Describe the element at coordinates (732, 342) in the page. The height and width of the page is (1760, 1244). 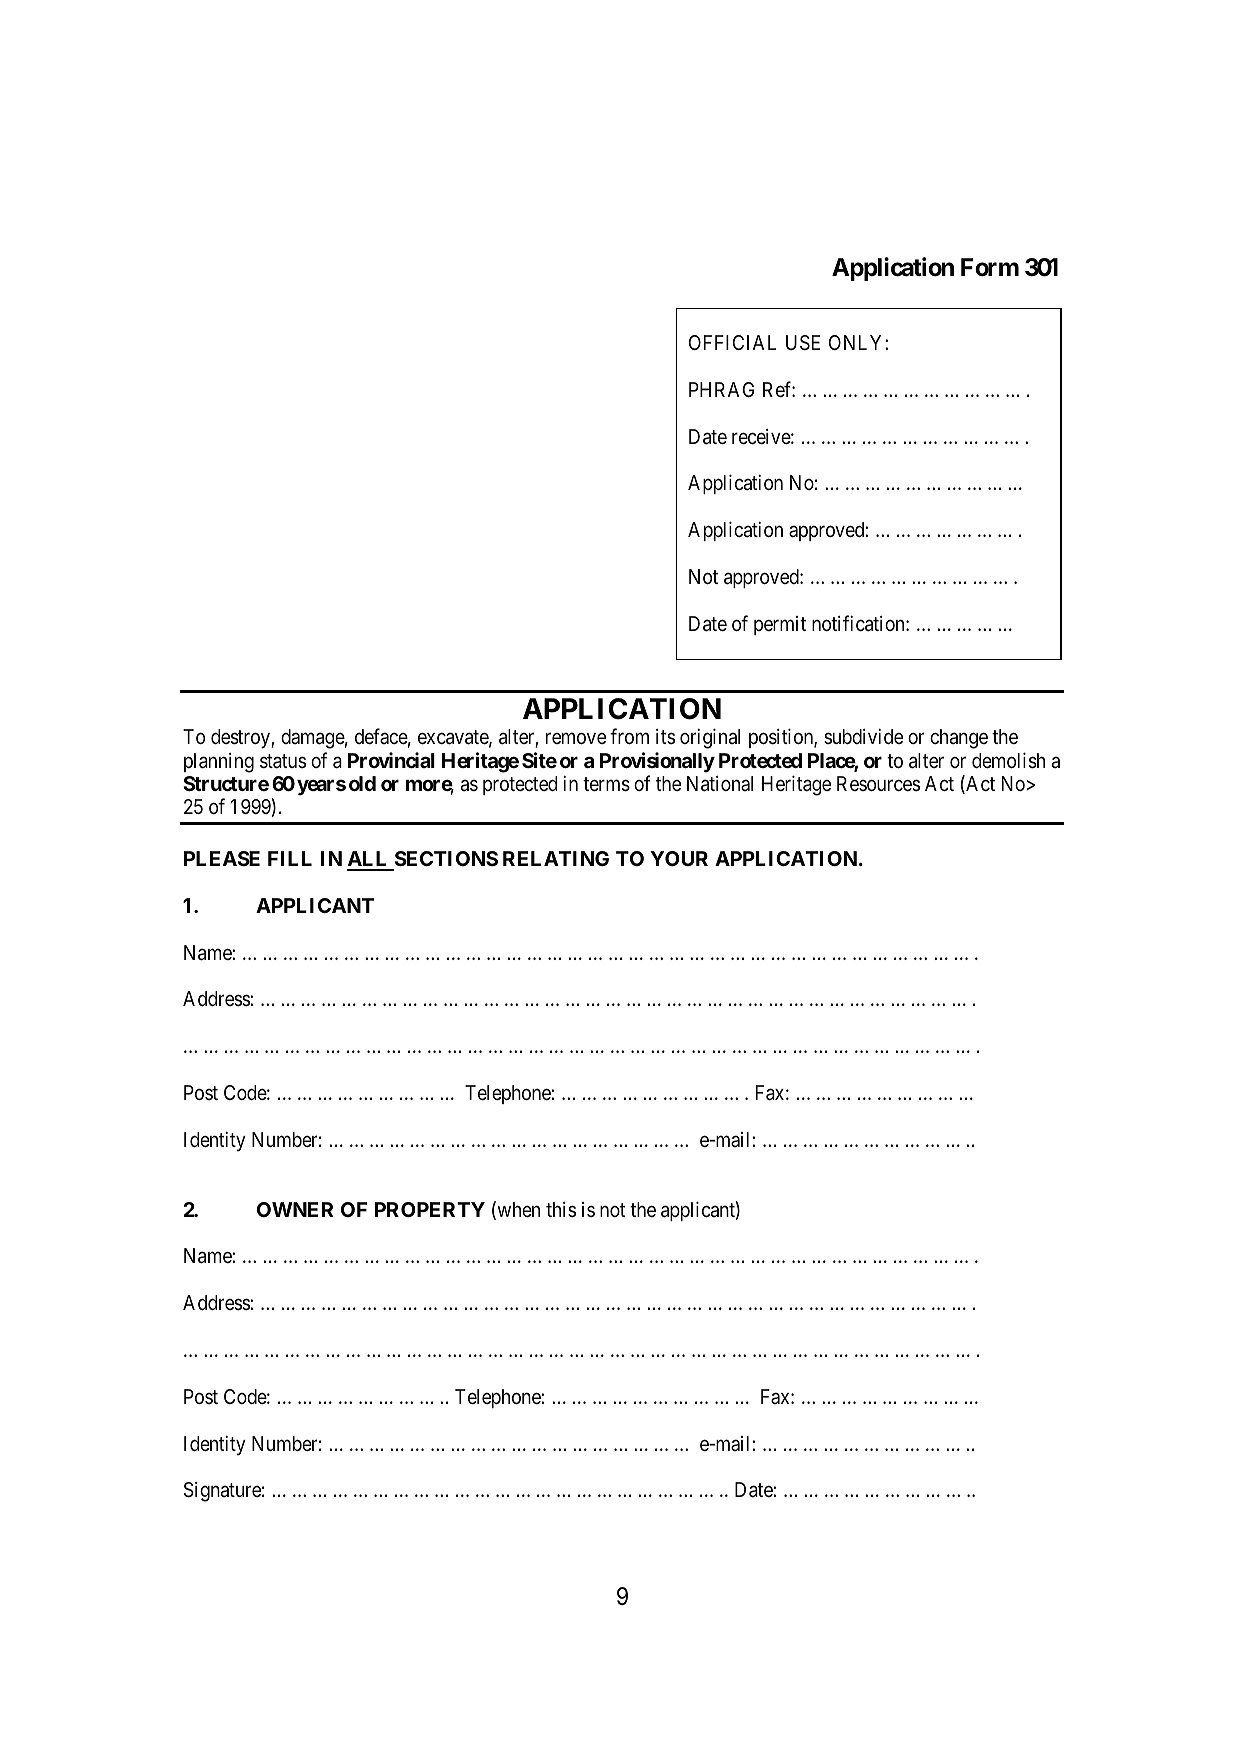
I see `OFFICIAL` at that location.
